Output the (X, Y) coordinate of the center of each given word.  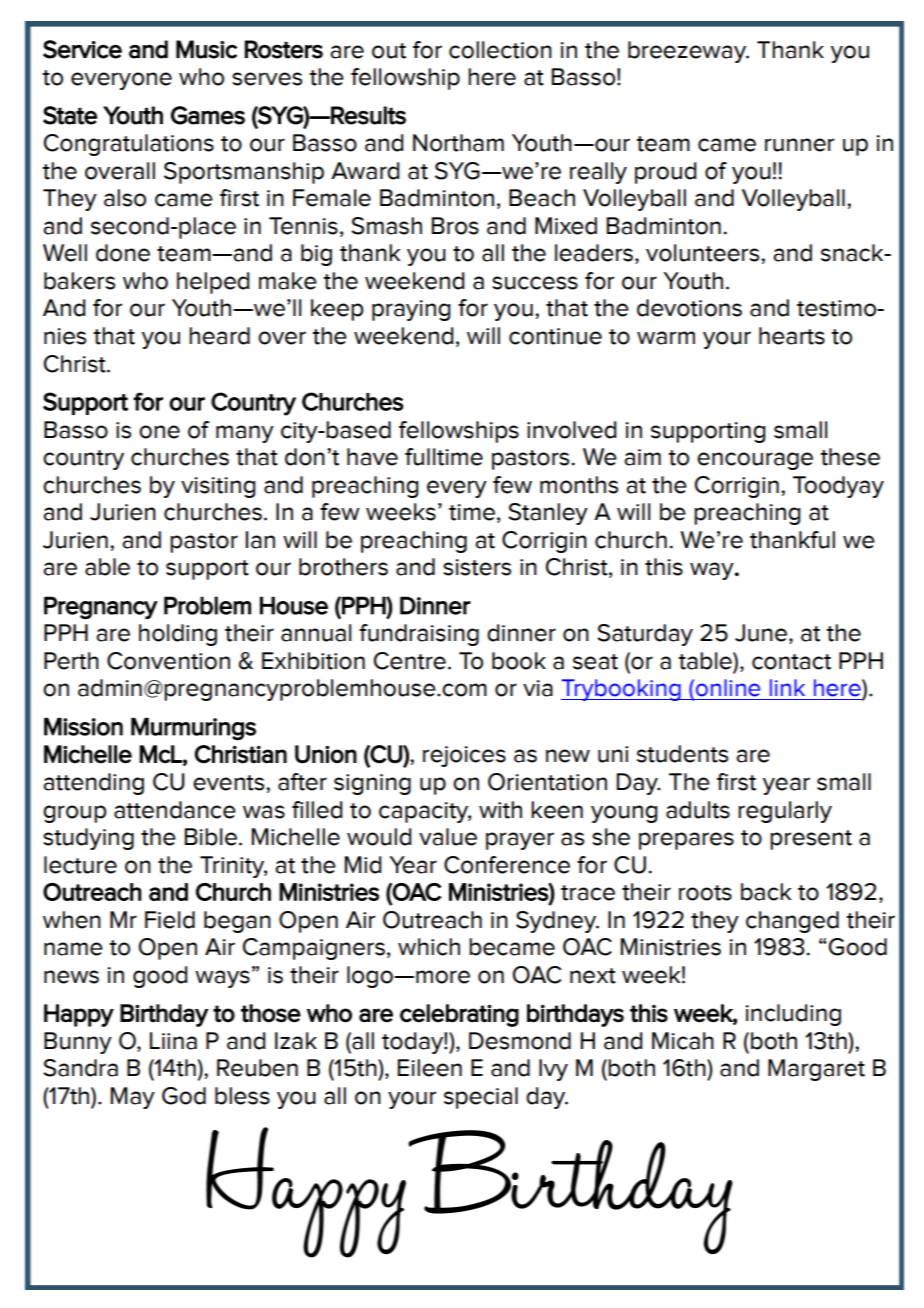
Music (206, 49)
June (761, 633)
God (184, 1096)
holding (178, 635)
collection (500, 50)
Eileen (430, 1068)
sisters (477, 567)
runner (799, 145)
